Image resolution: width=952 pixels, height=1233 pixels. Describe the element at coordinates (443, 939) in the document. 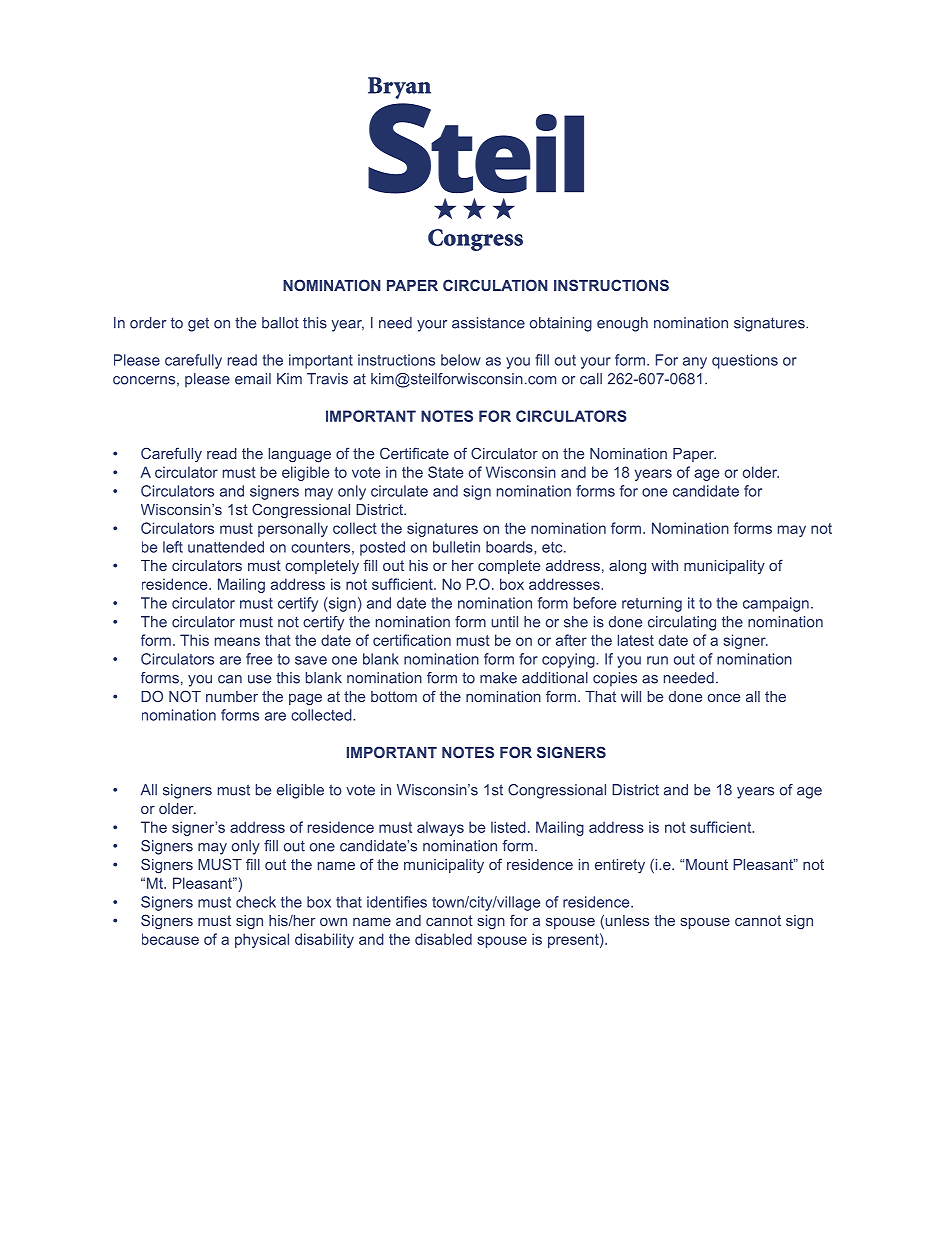

I see `disabled` at that location.
